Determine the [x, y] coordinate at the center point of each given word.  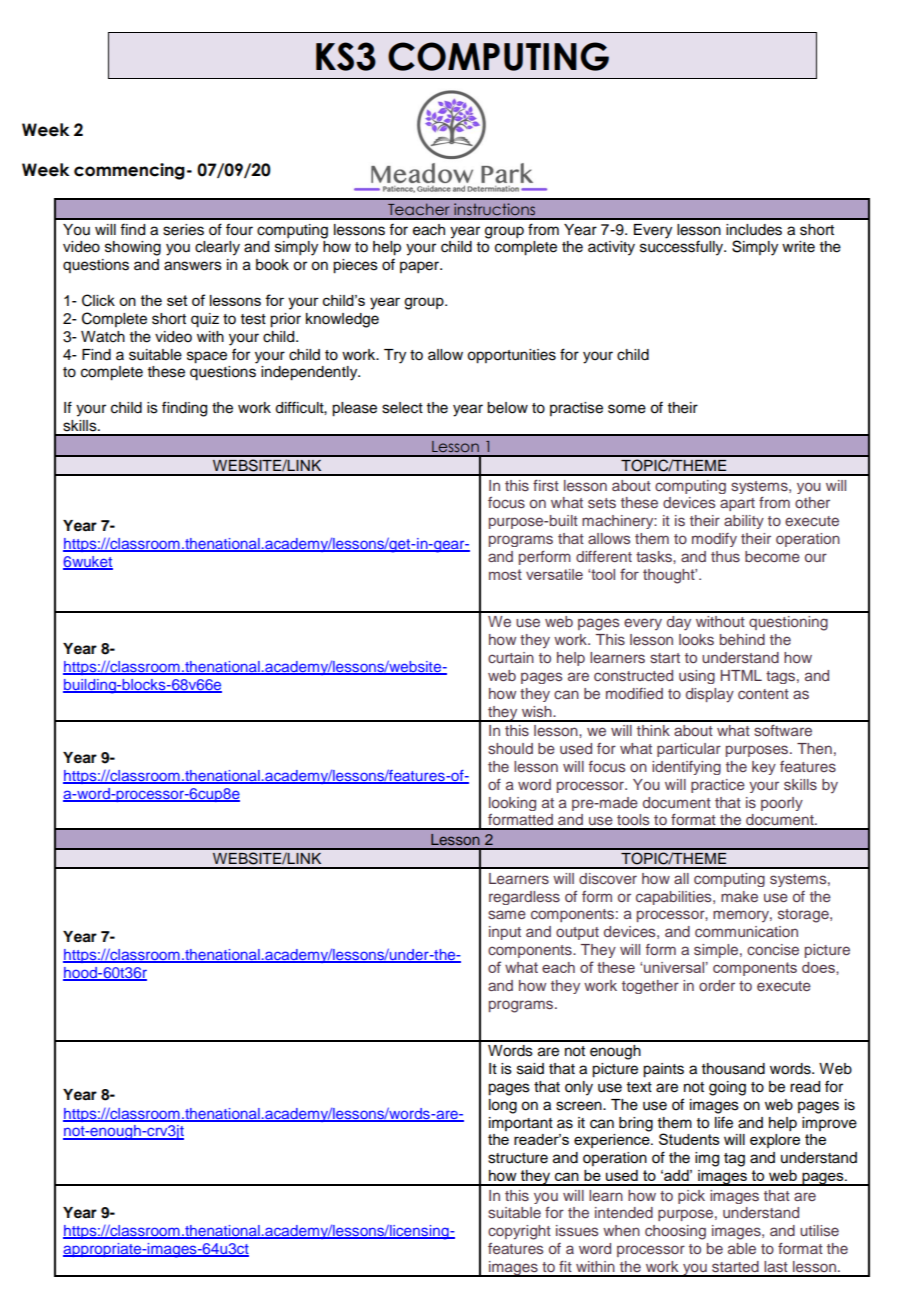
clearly [217, 248]
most [505, 574]
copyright [519, 1232]
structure [518, 1158]
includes [754, 230]
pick [691, 1197]
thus [725, 556]
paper [420, 267]
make [739, 896]
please [354, 409]
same [507, 914]
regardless [524, 898]
